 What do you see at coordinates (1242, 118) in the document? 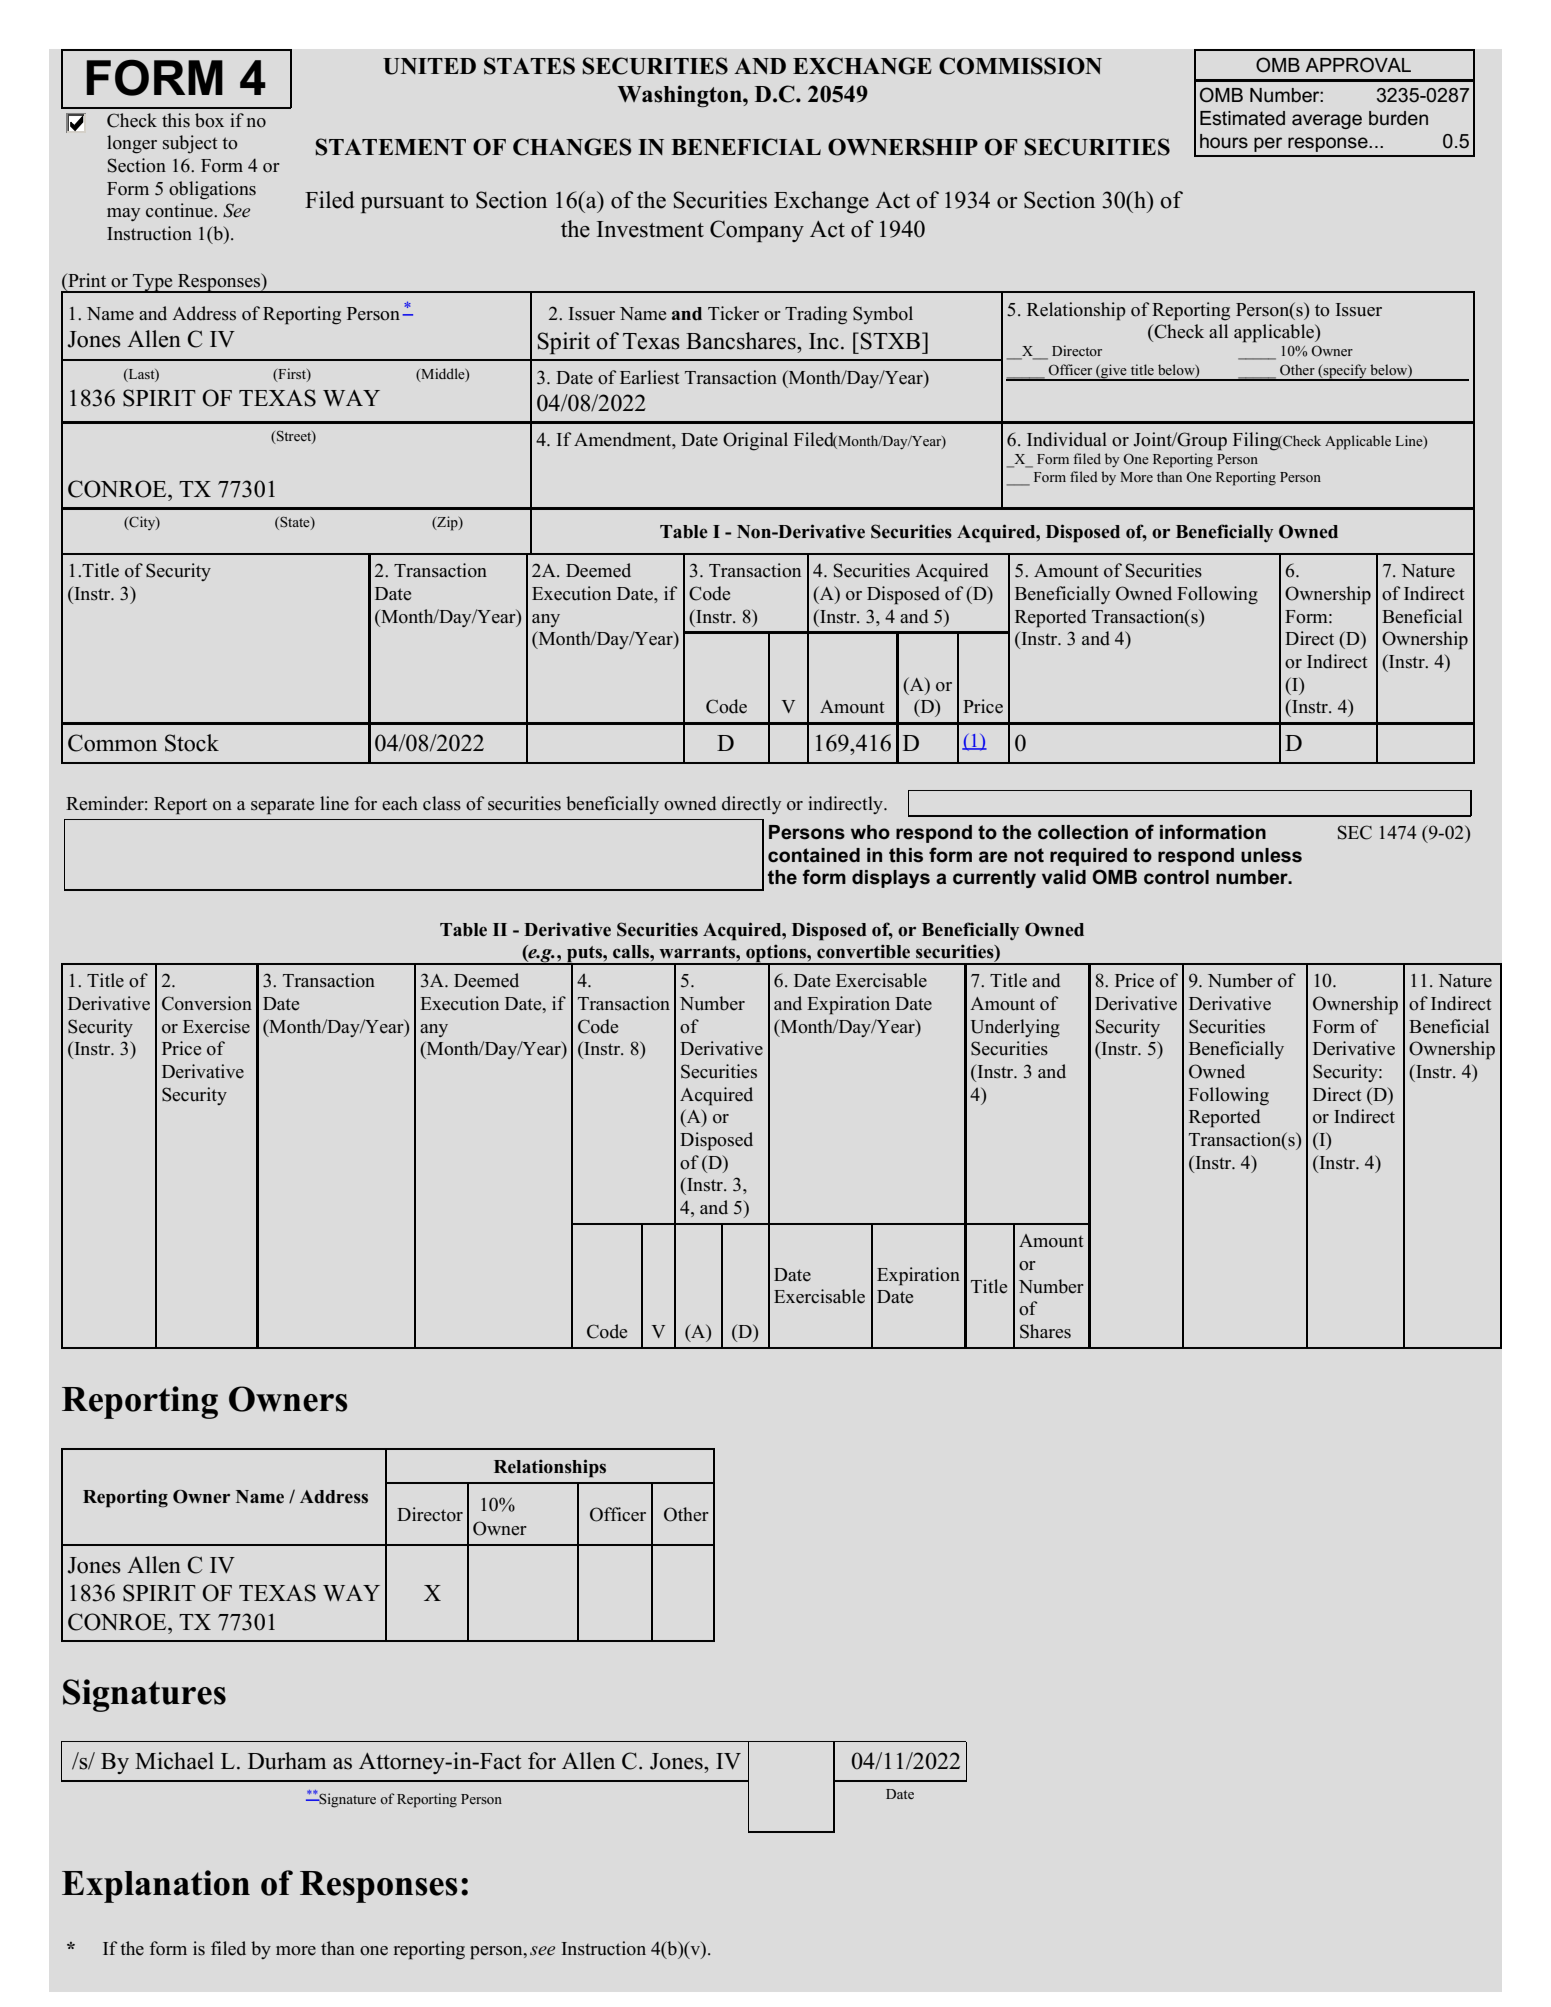
I see `Estimated` at bounding box center [1242, 118].
